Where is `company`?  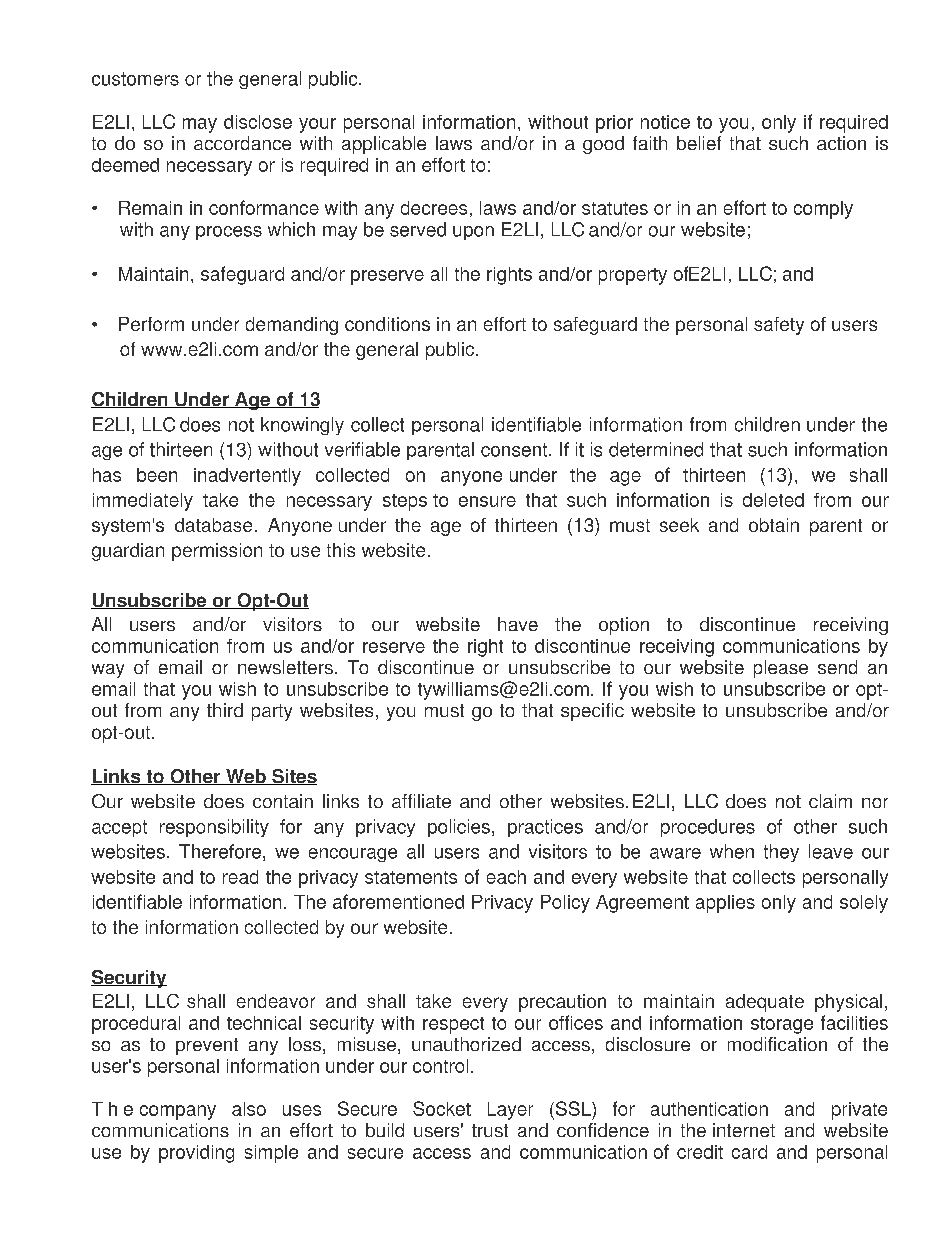
company is located at coordinates (178, 1112).
